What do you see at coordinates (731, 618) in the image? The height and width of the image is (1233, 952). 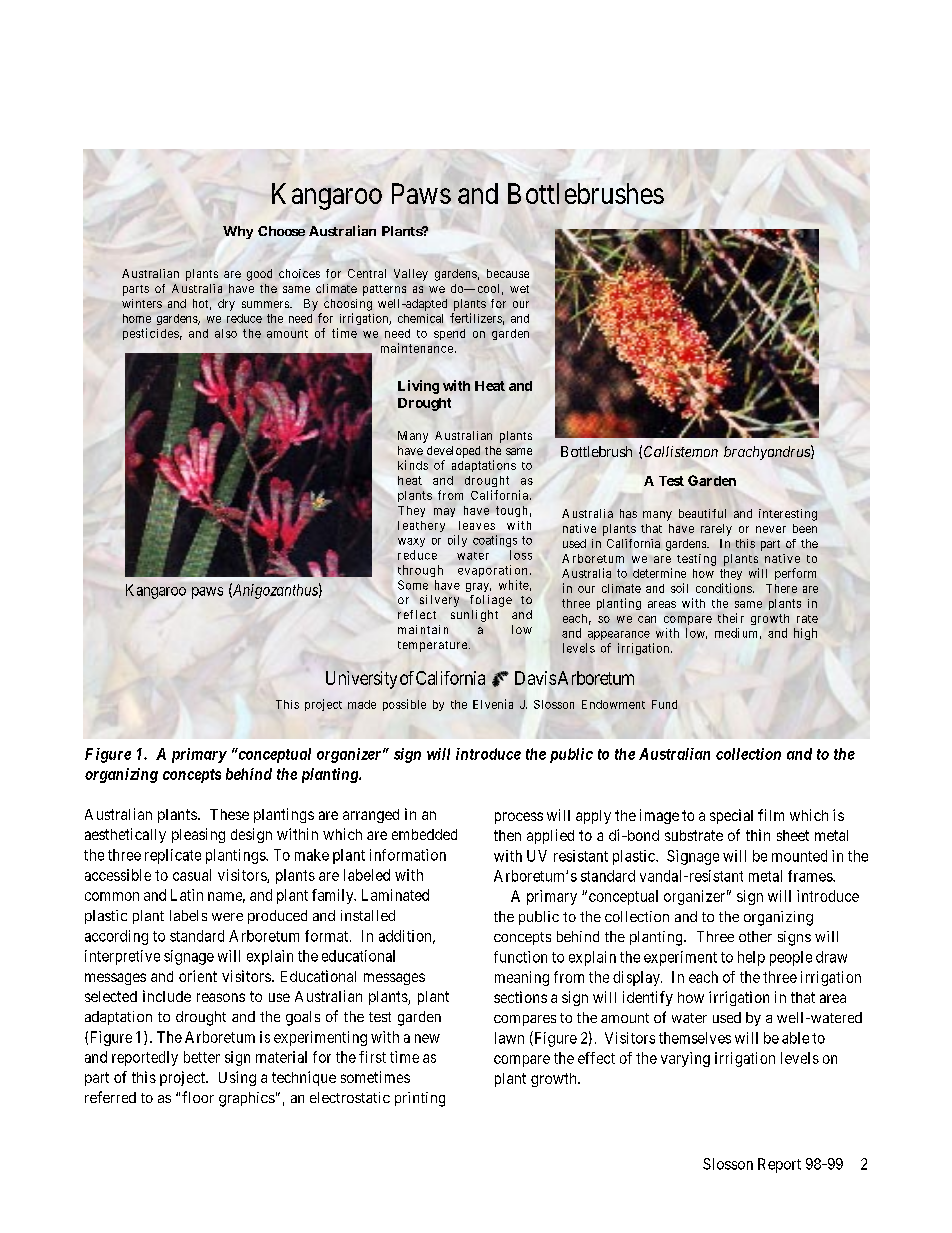 I see `their` at bounding box center [731, 618].
